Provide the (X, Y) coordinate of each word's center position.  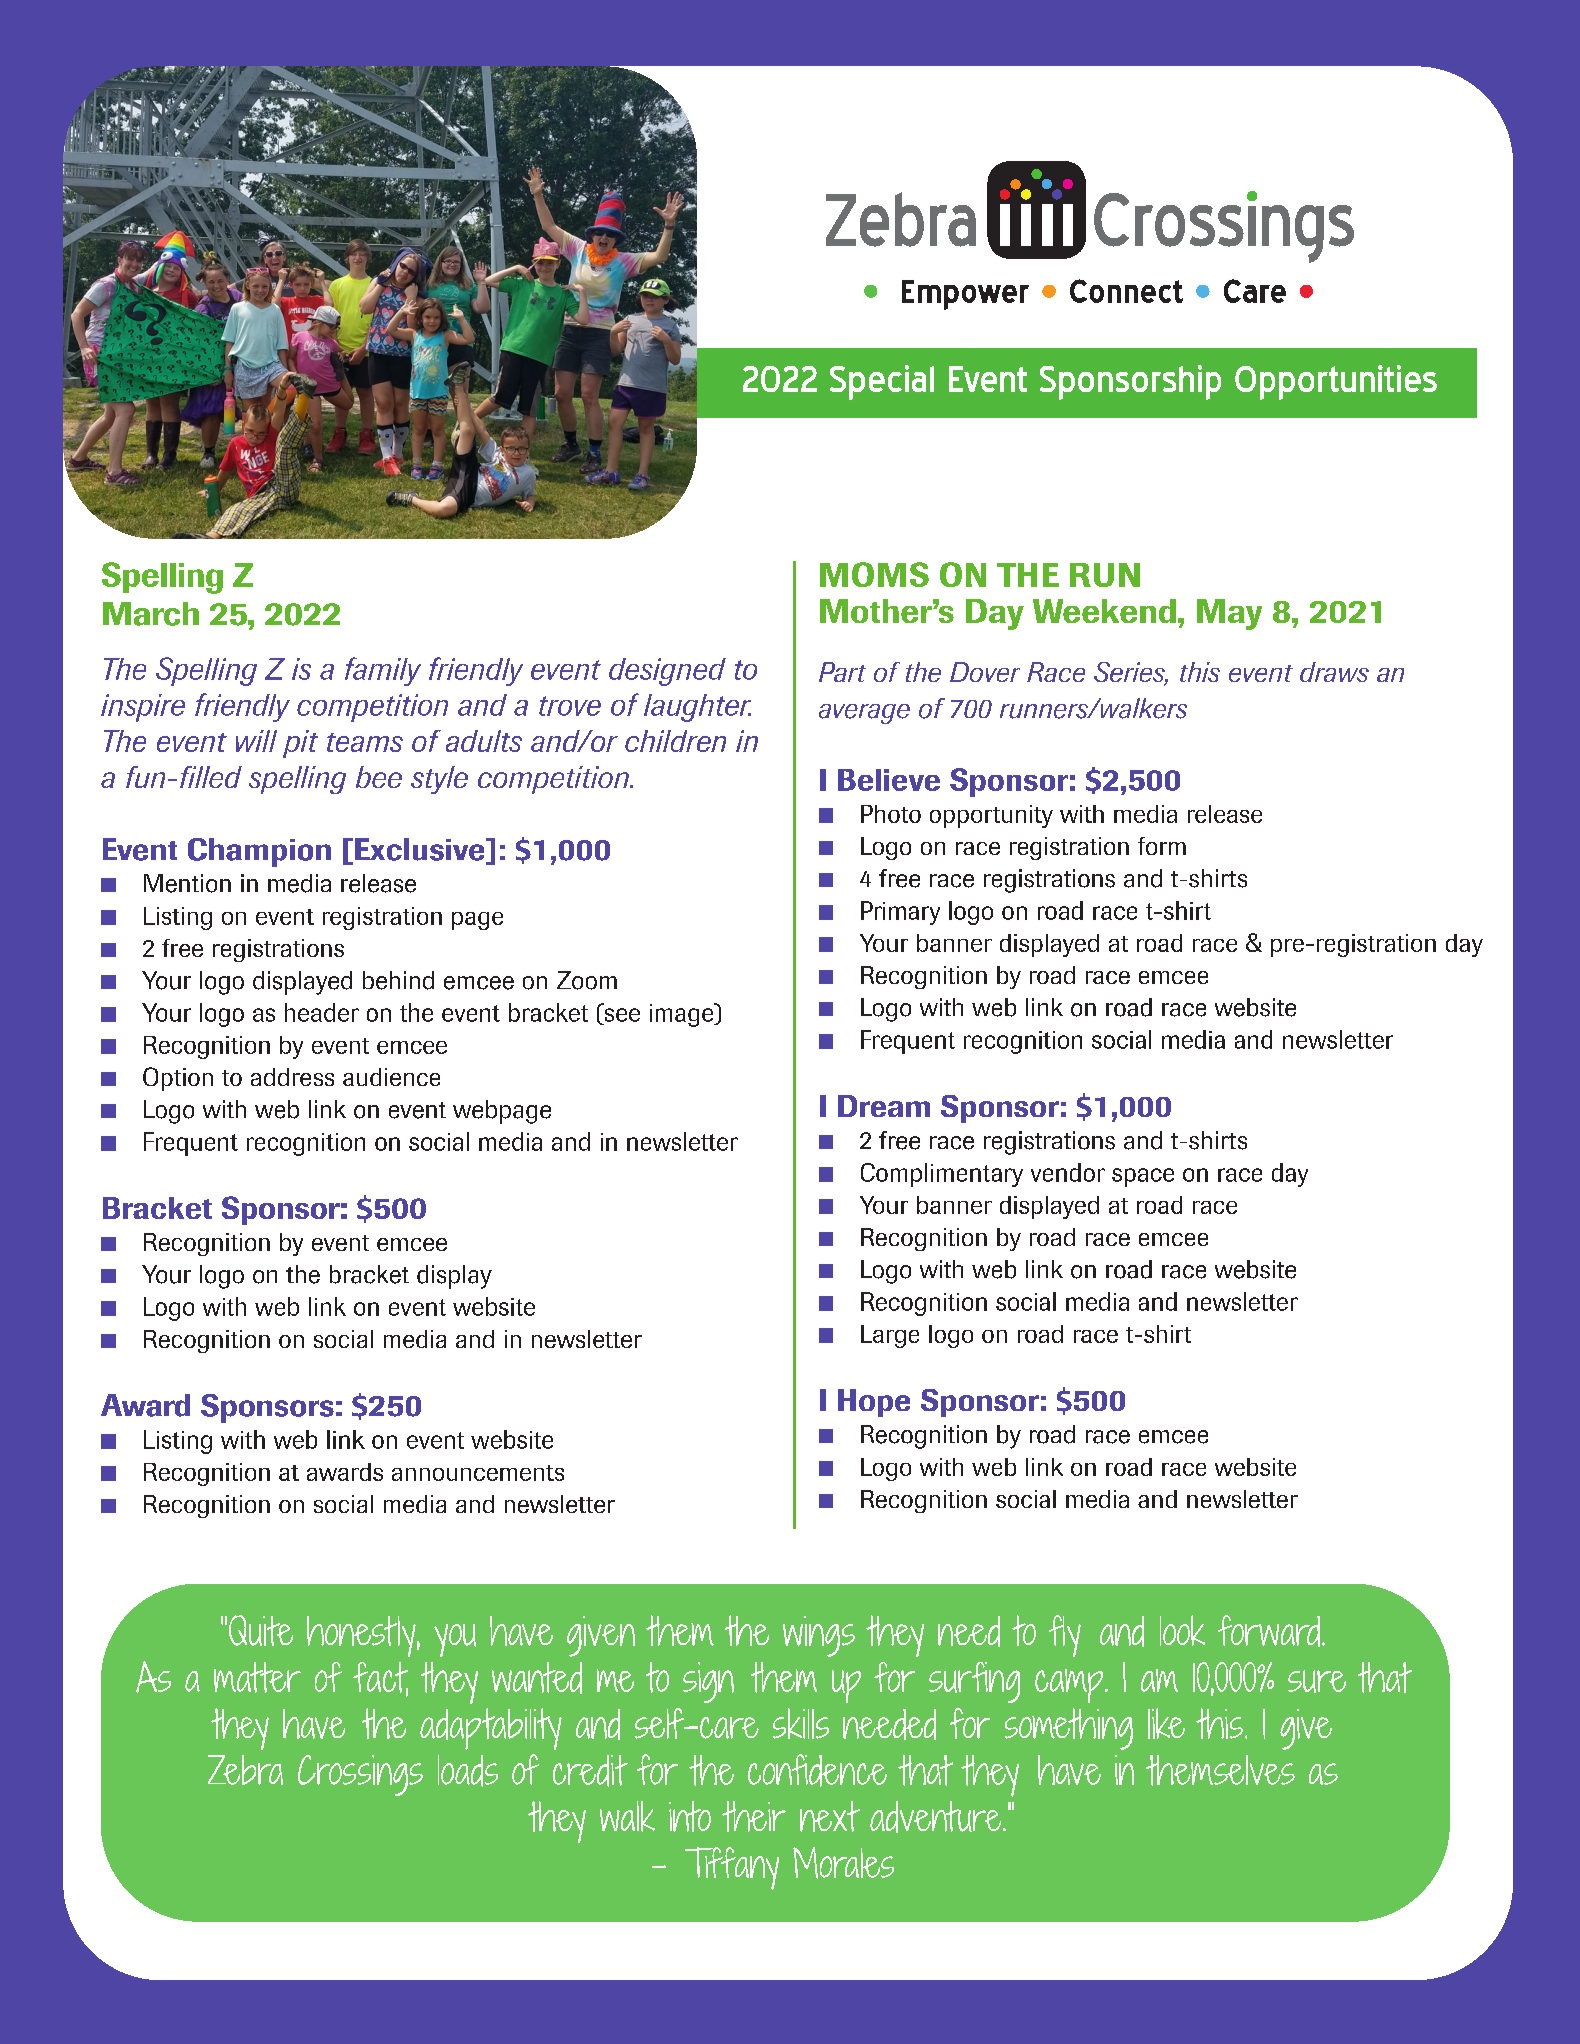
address (292, 1077)
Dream (884, 1106)
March (151, 614)
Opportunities (1336, 382)
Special (882, 382)
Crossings (360, 1775)
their (754, 1816)
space (1143, 1177)
